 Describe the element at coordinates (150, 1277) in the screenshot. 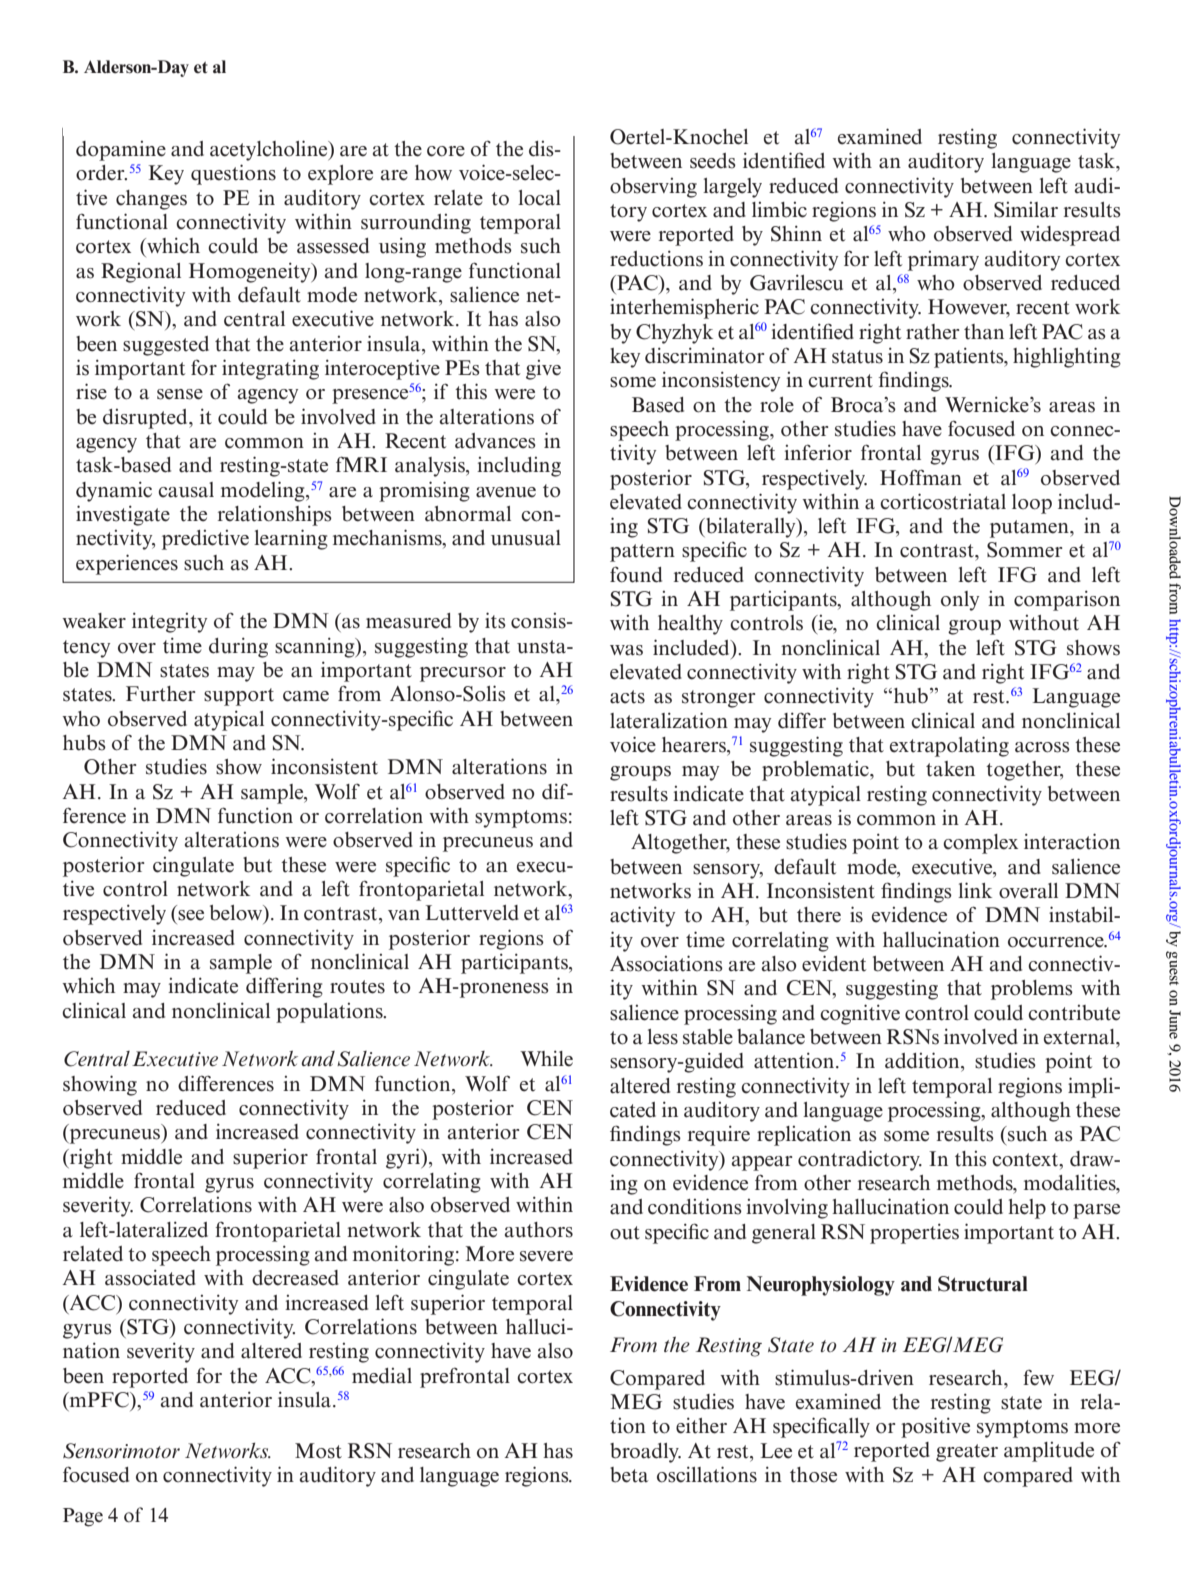

I see `associated` at that location.
